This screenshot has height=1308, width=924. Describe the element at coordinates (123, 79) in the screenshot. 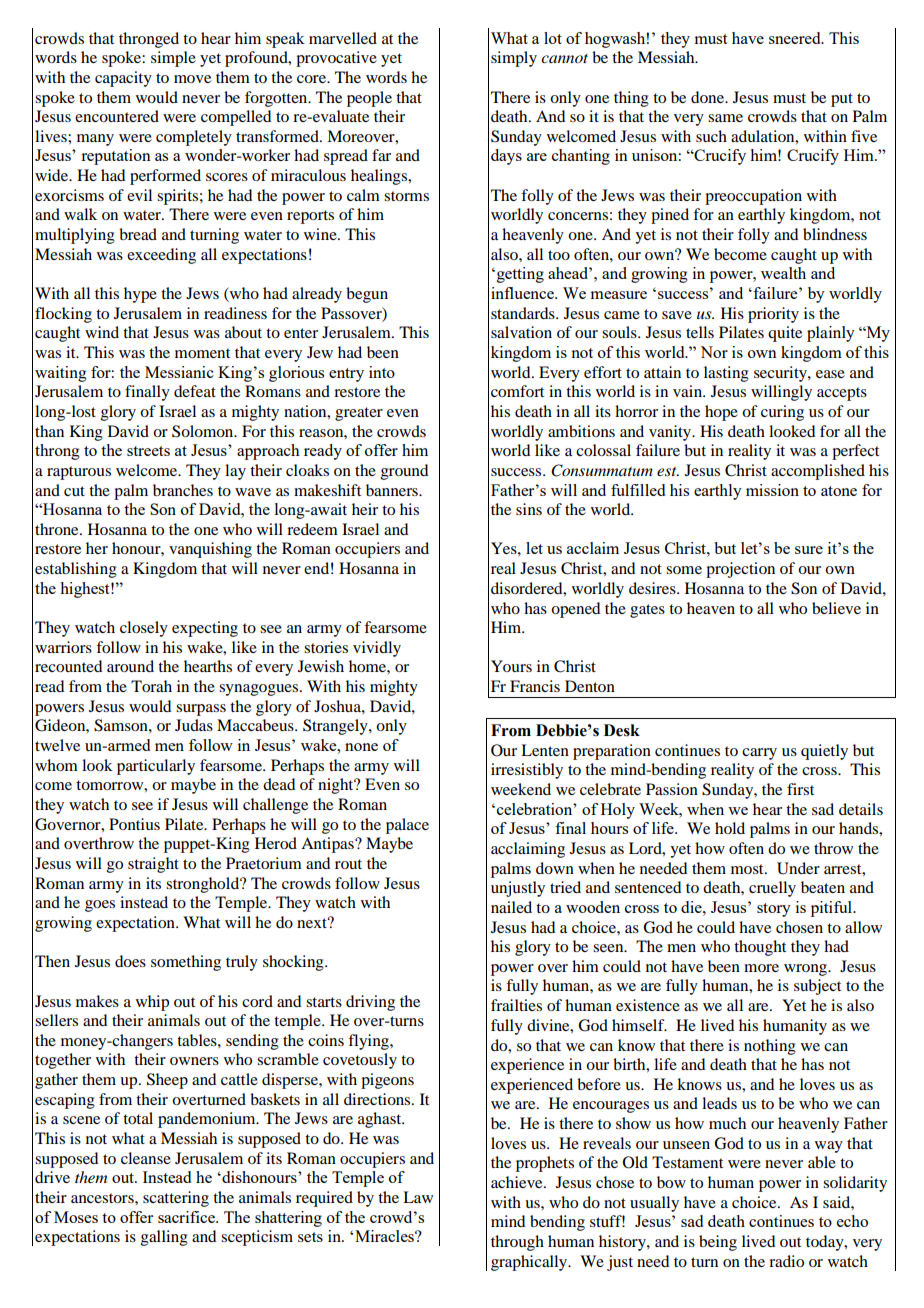

I see `capacity` at that location.
